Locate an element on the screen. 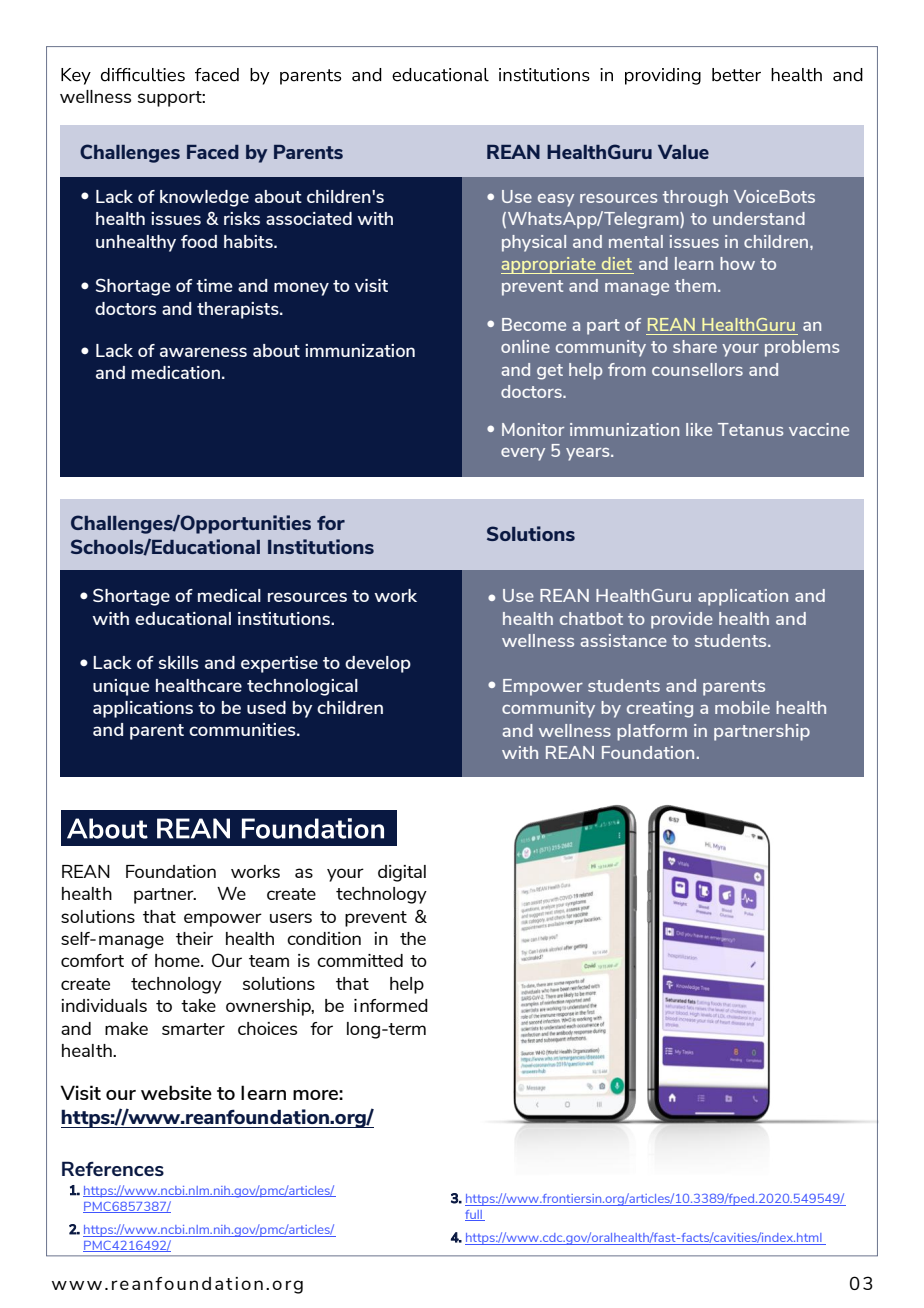  through is located at coordinates (695, 198).
